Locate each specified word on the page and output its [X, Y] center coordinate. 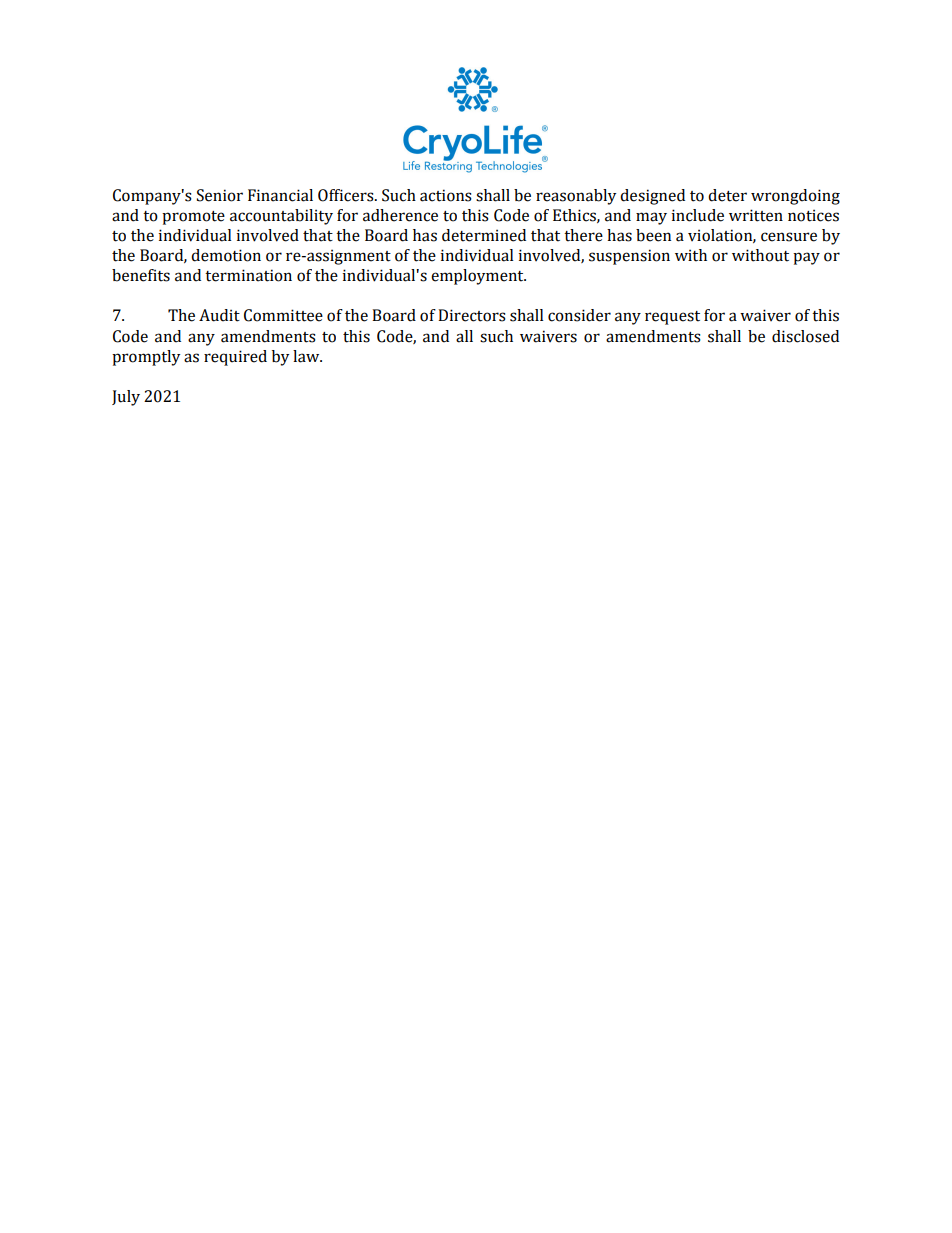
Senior [220, 195]
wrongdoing [795, 197]
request [672, 318]
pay [806, 258]
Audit [219, 315]
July [126, 398]
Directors [472, 315]
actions [446, 195]
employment [478, 277]
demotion [226, 255]
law [307, 356]
